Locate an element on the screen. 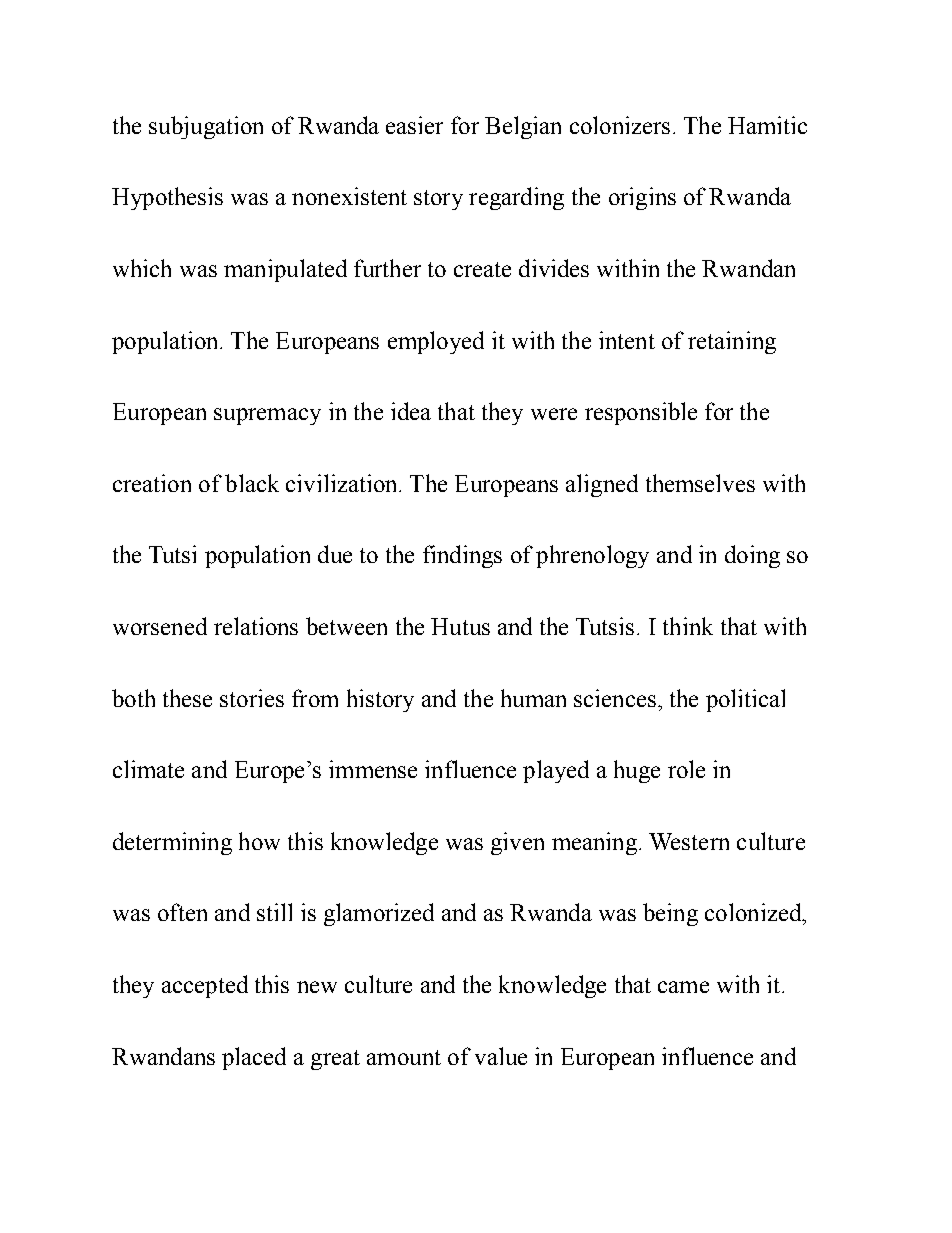 This screenshot has height=1233, width=952. colonizers is located at coordinates (620, 125).
